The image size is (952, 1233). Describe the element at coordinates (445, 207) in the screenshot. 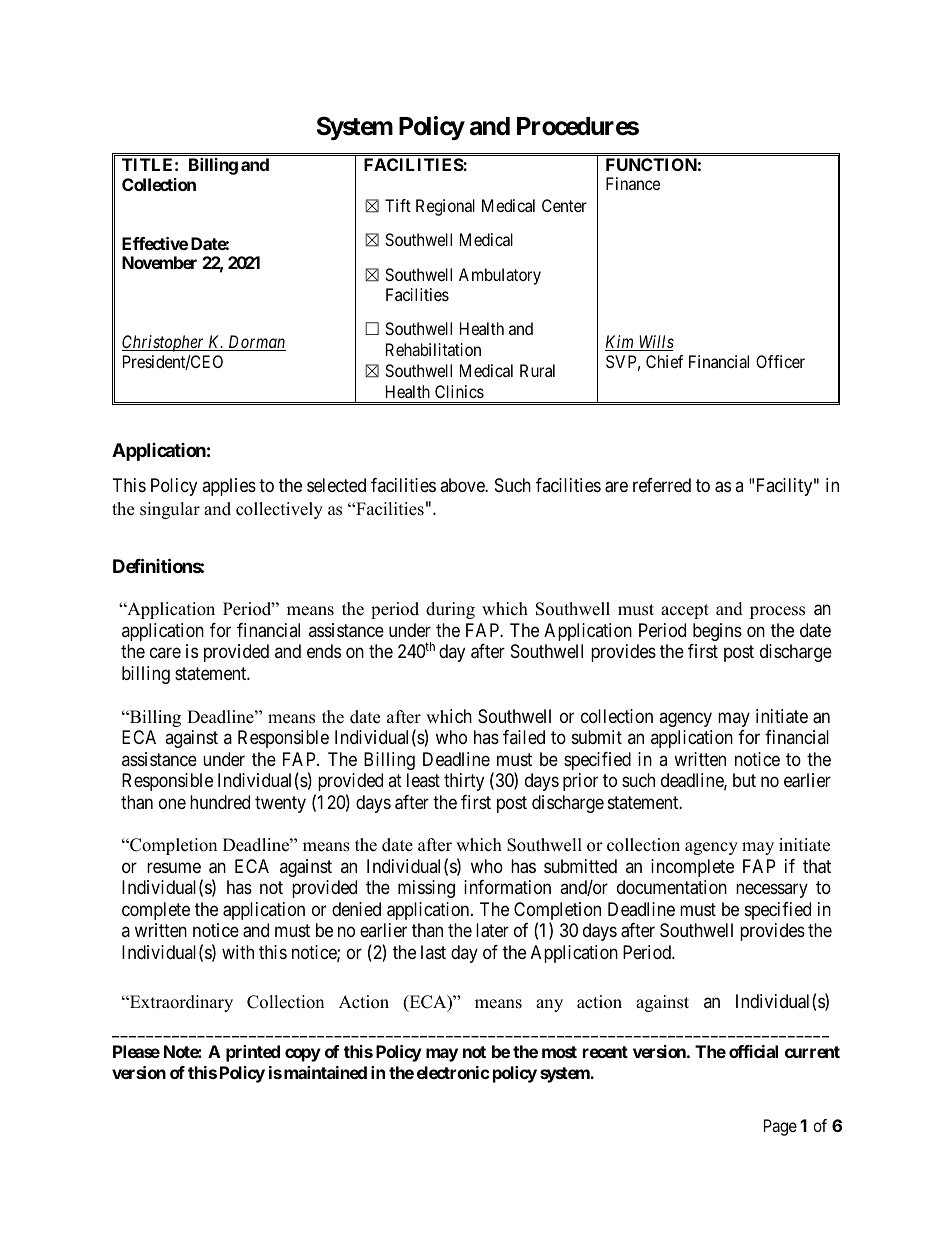

I see `Regional` at that location.
